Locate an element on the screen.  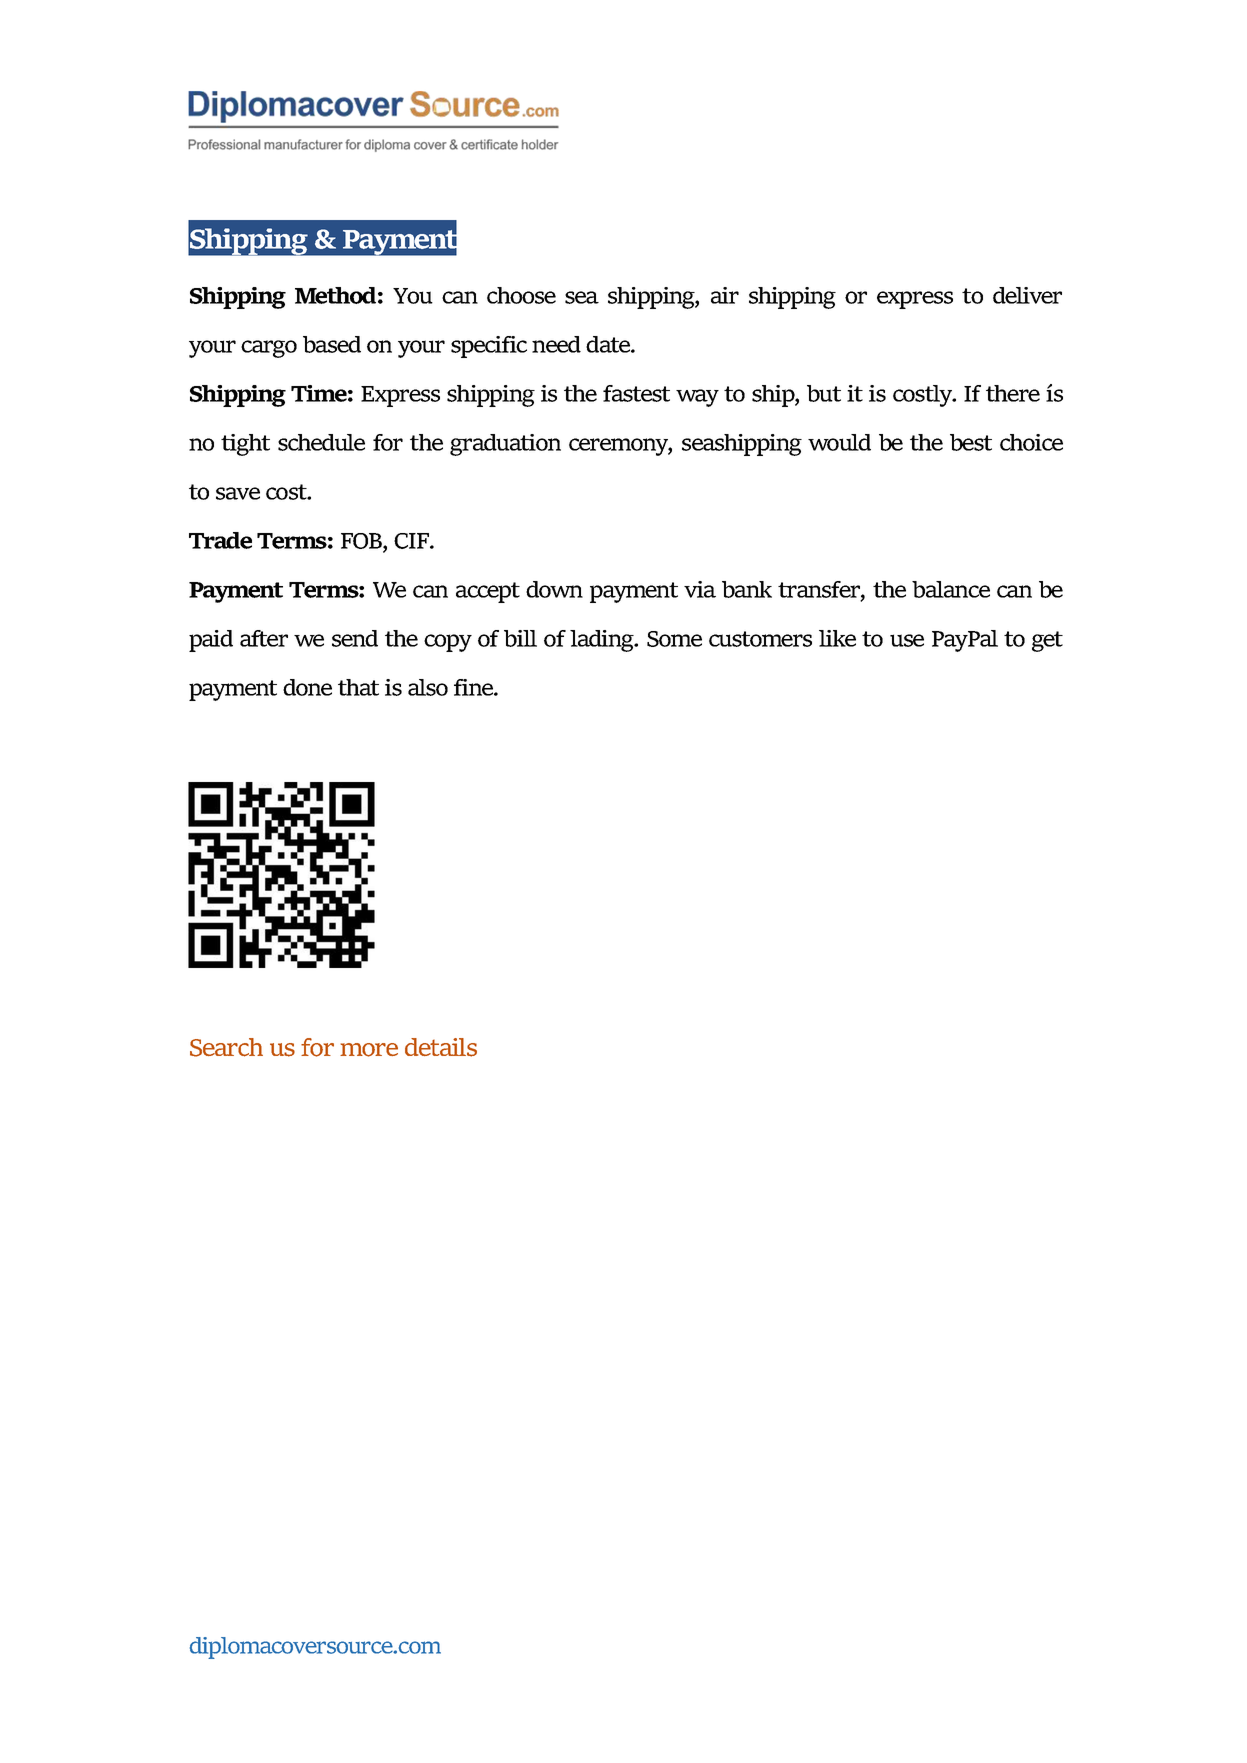
done is located at coordinates (307, 687).
